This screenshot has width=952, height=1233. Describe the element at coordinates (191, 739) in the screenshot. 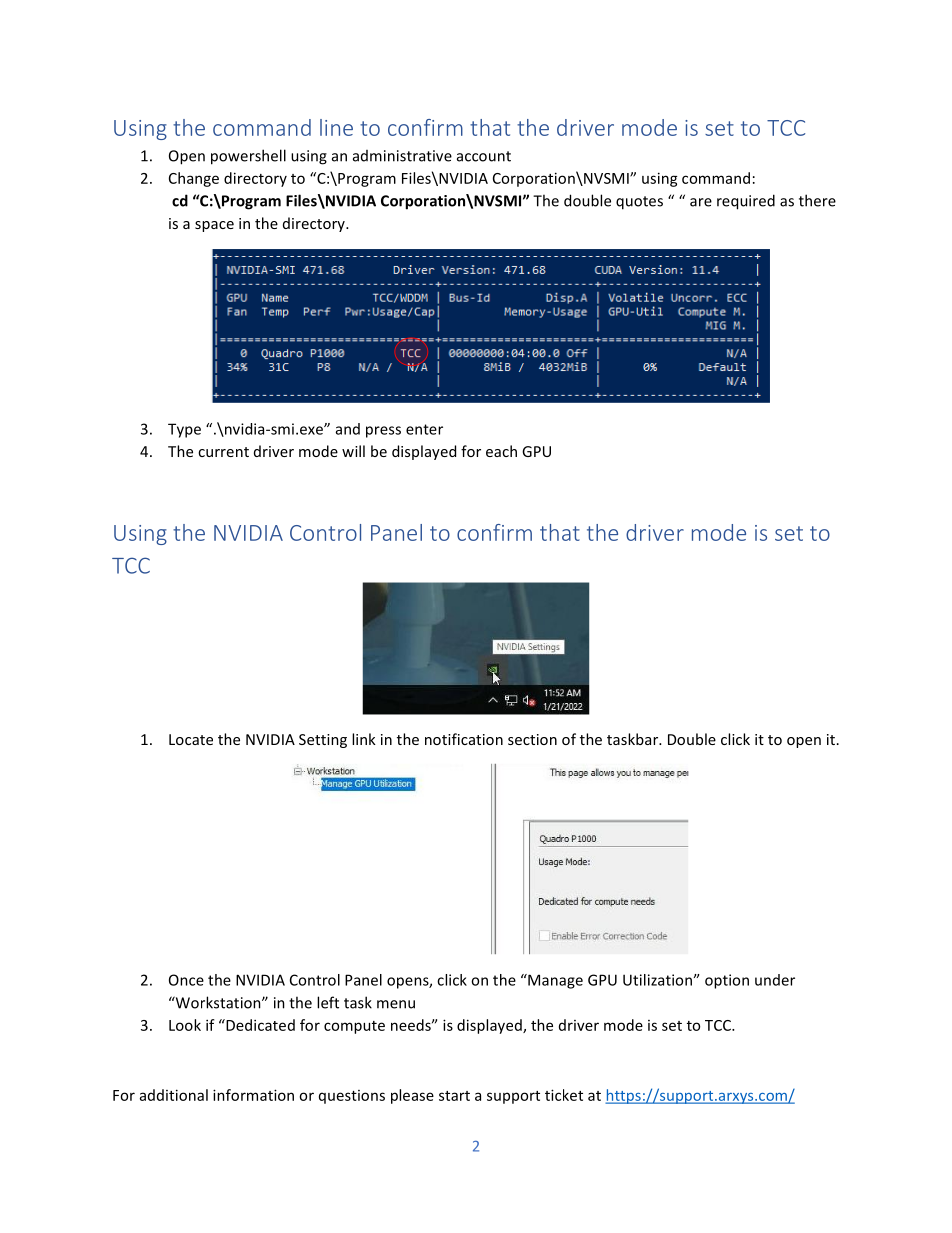

I see `Locate` at that location.
